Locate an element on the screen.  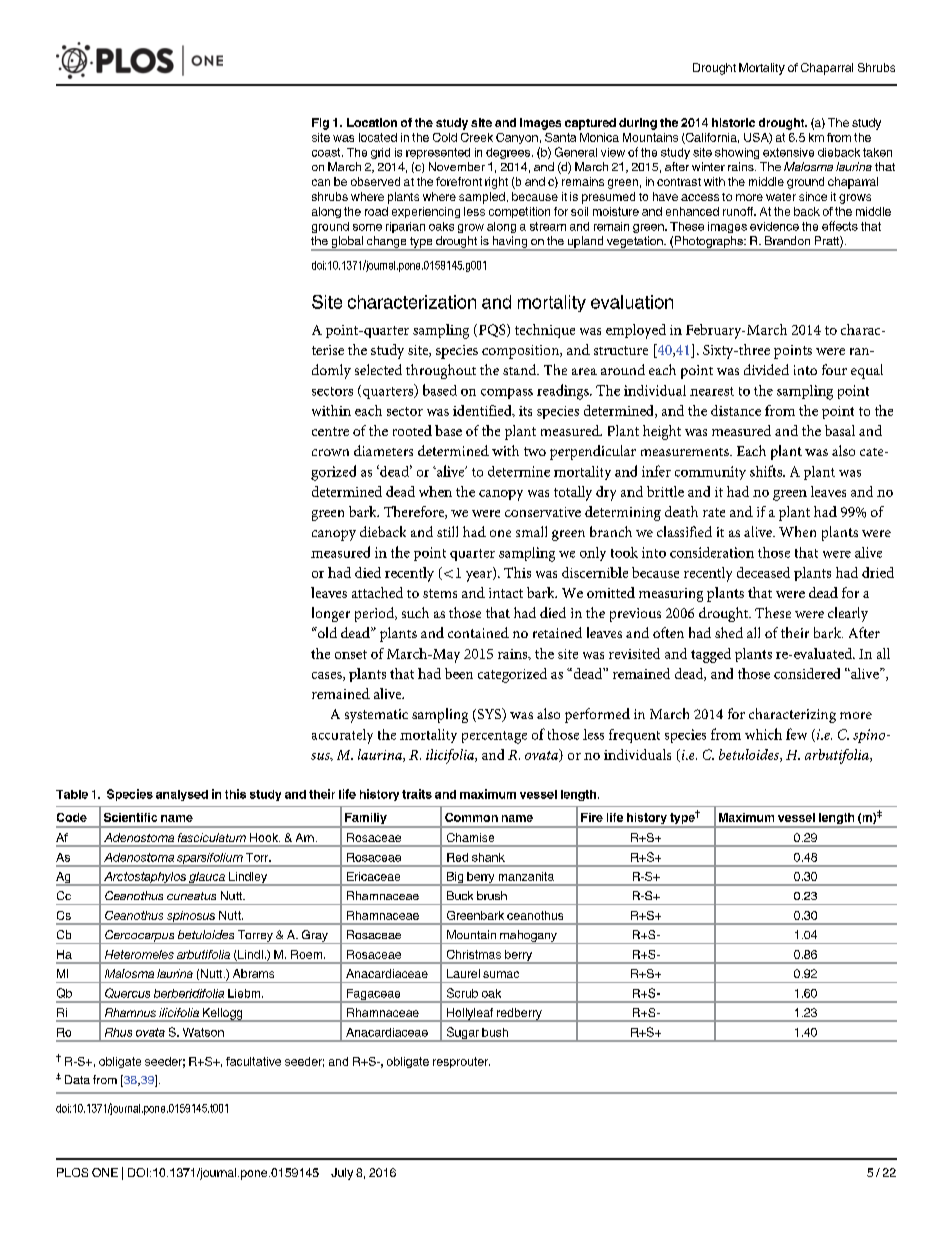
Common is located at coordinates (471, 817).
